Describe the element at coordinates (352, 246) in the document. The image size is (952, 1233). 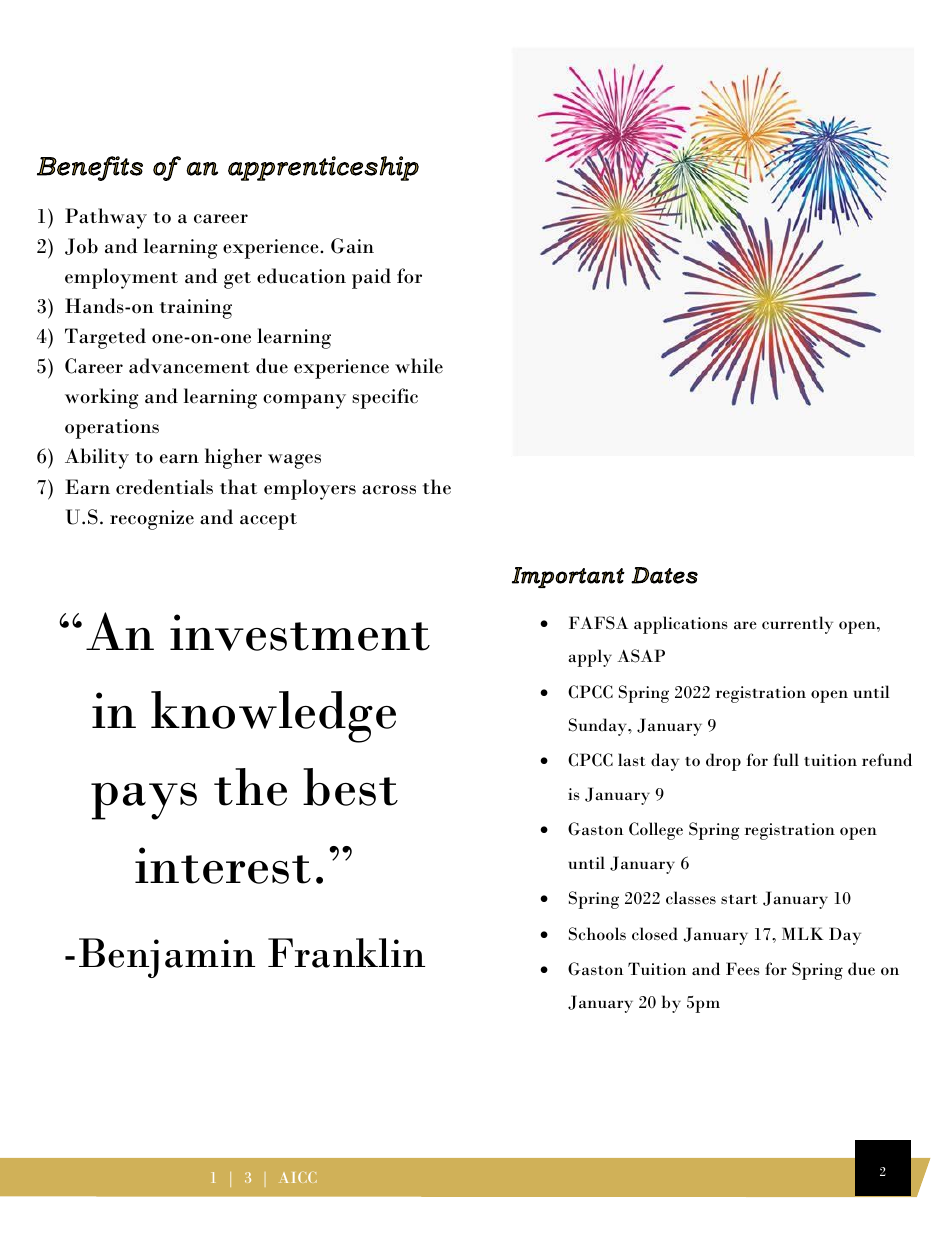
I see `Gain` at that location.
